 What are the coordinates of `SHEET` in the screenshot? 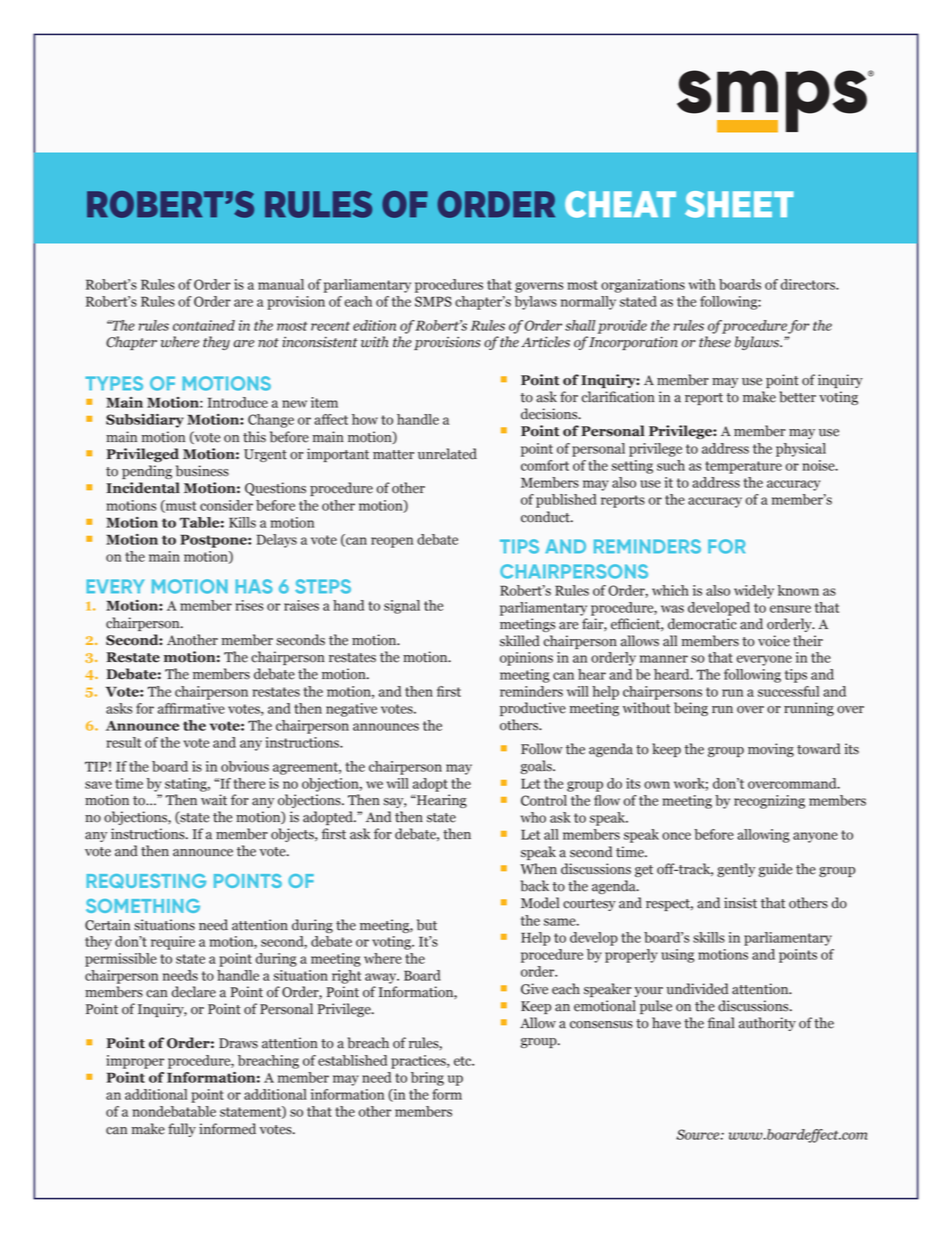 It's located at (739, 204).
